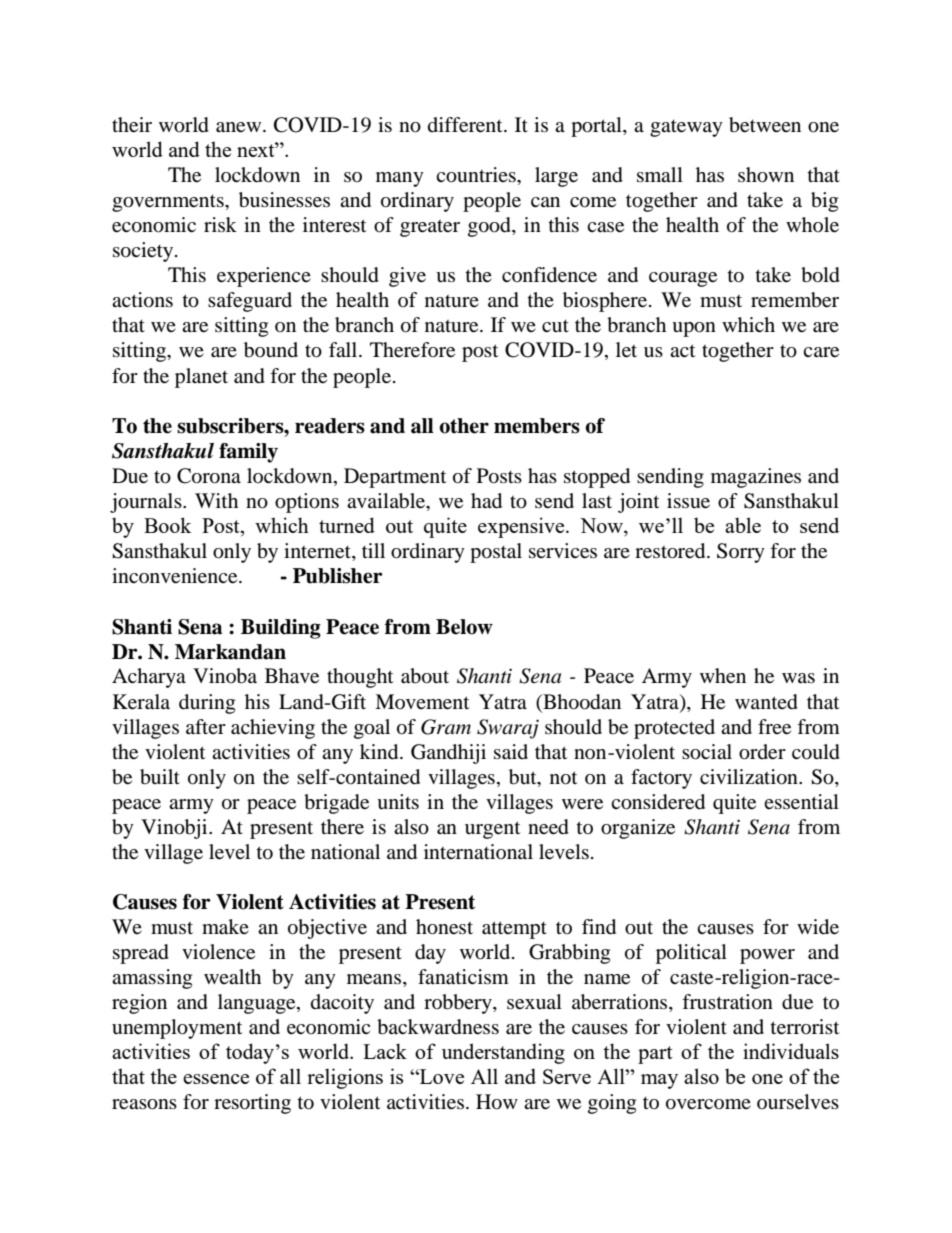 The height and width of the document is (1233, 952). What do you see at coordinates (216, 1079) in the document?
I see `essence` at bounding box center [216, 1079].
